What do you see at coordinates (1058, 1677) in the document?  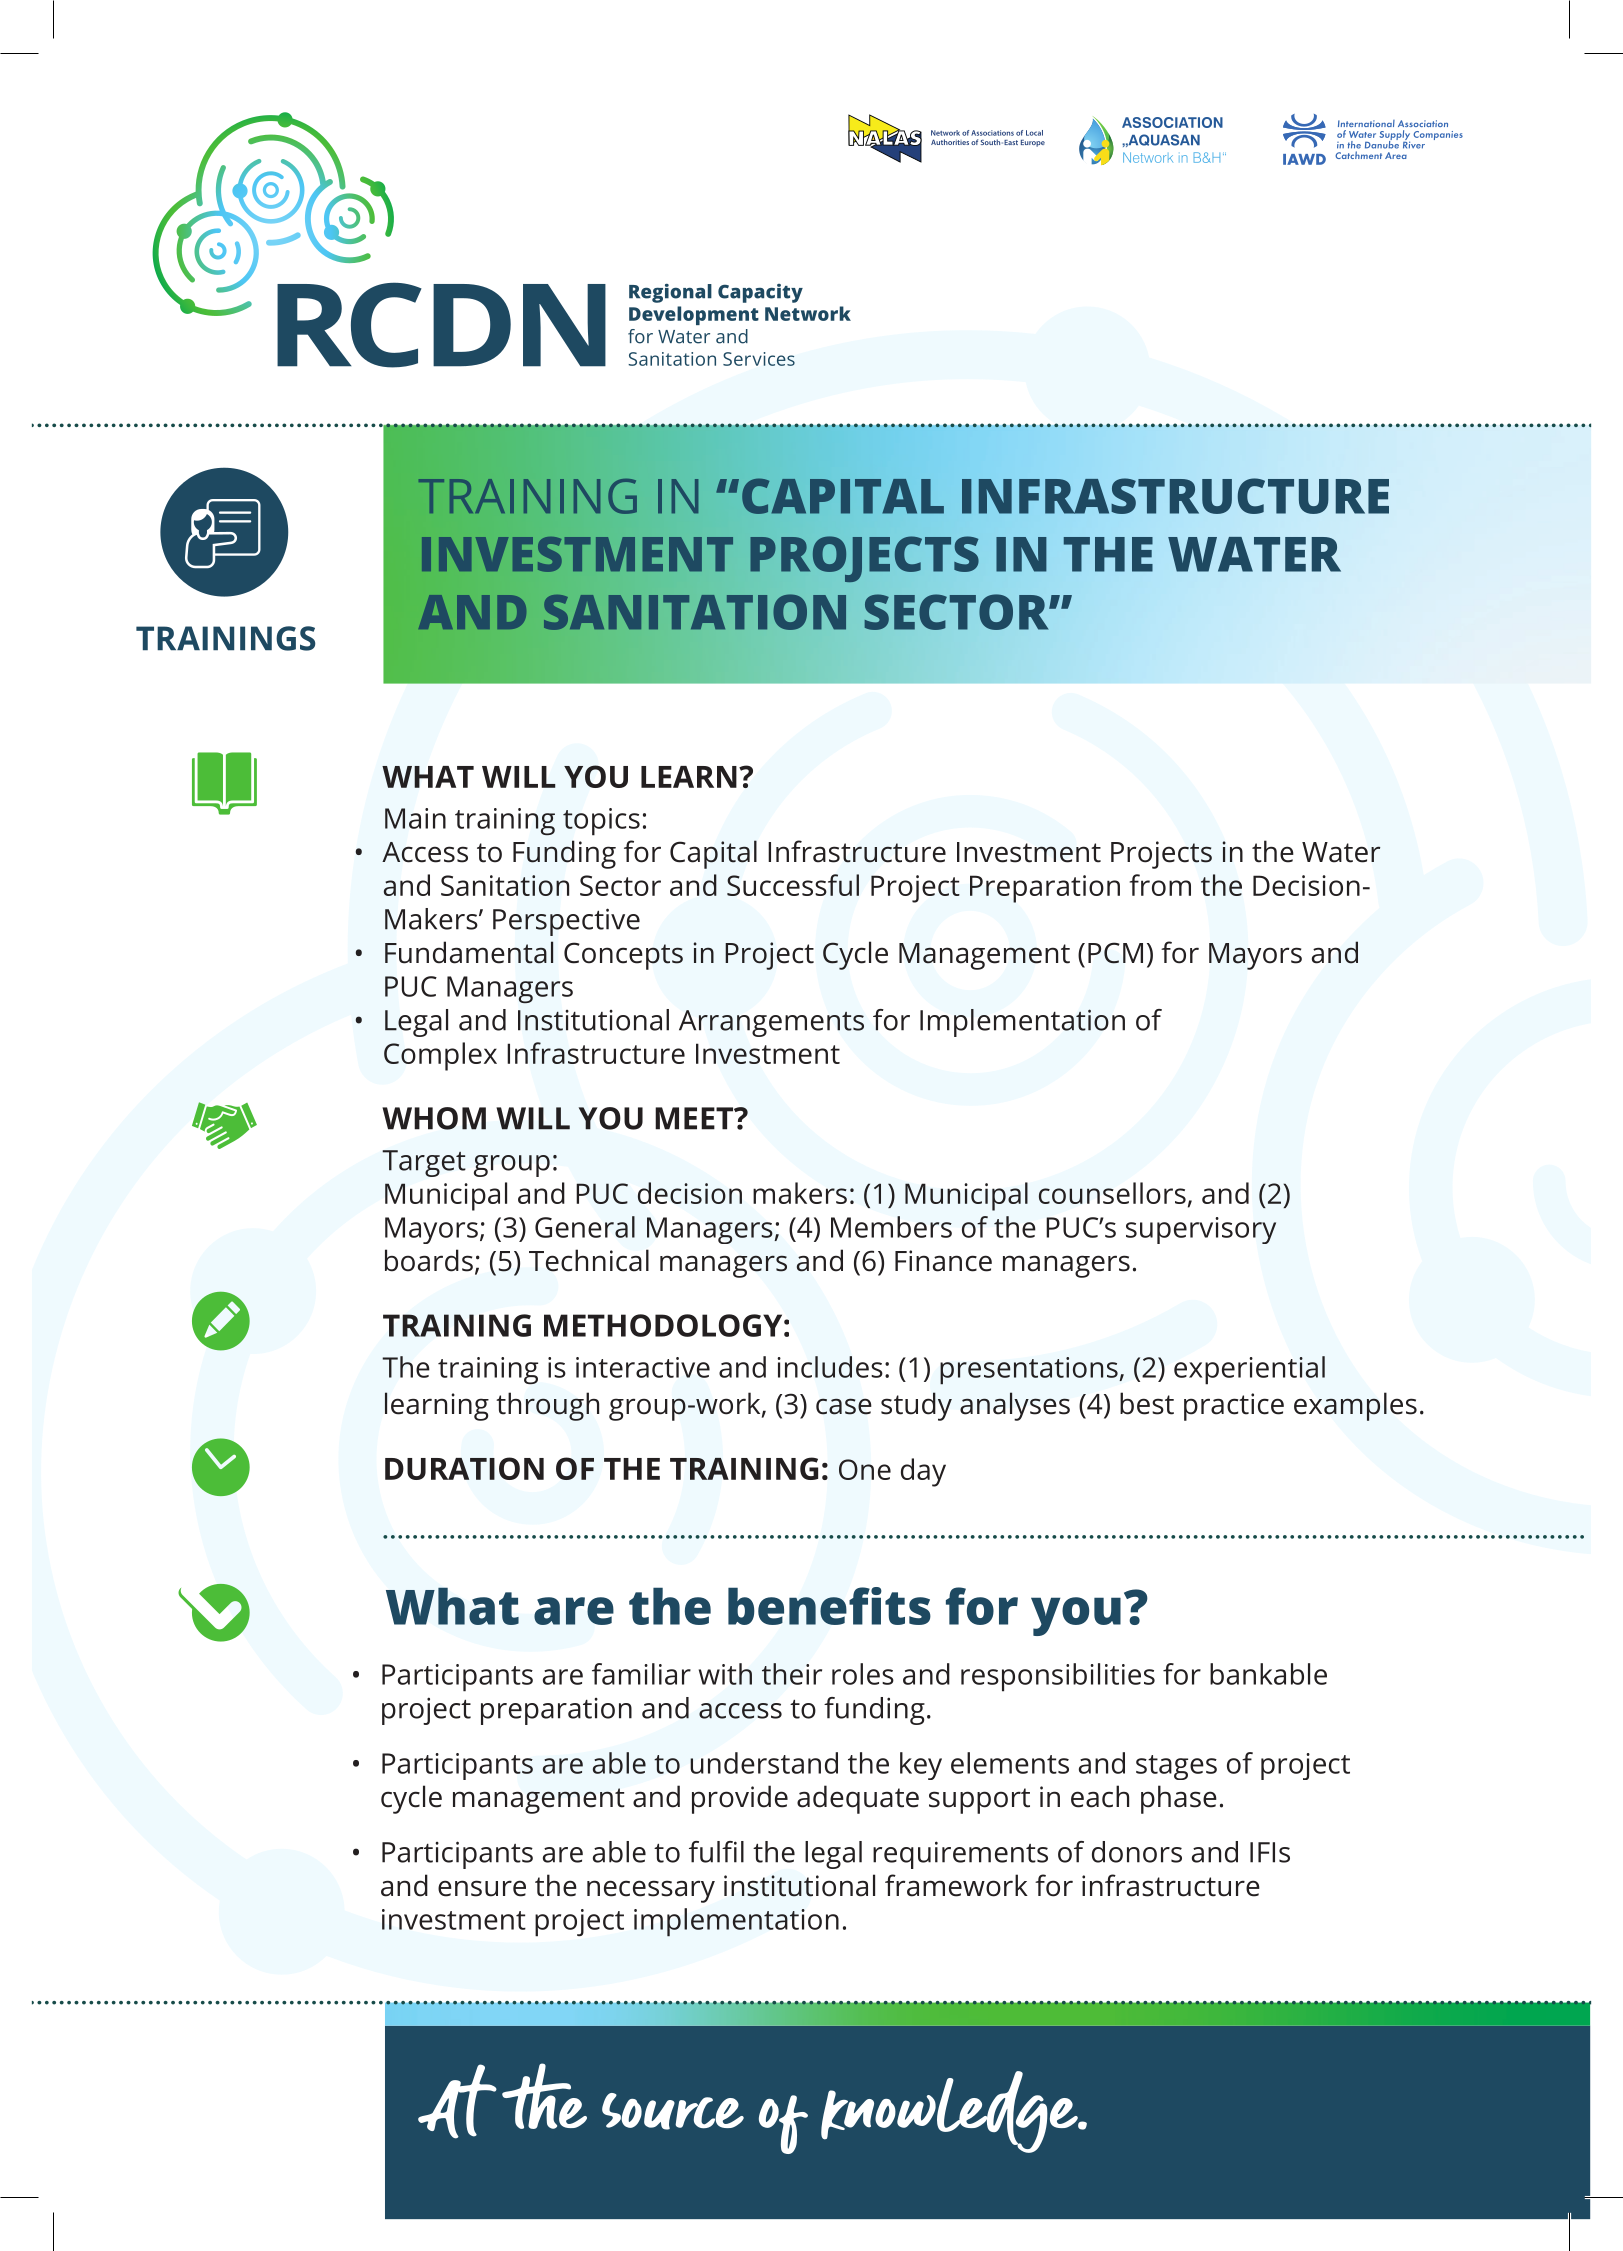 I see `responsibilities` at bounding box center [1058, 1677].
